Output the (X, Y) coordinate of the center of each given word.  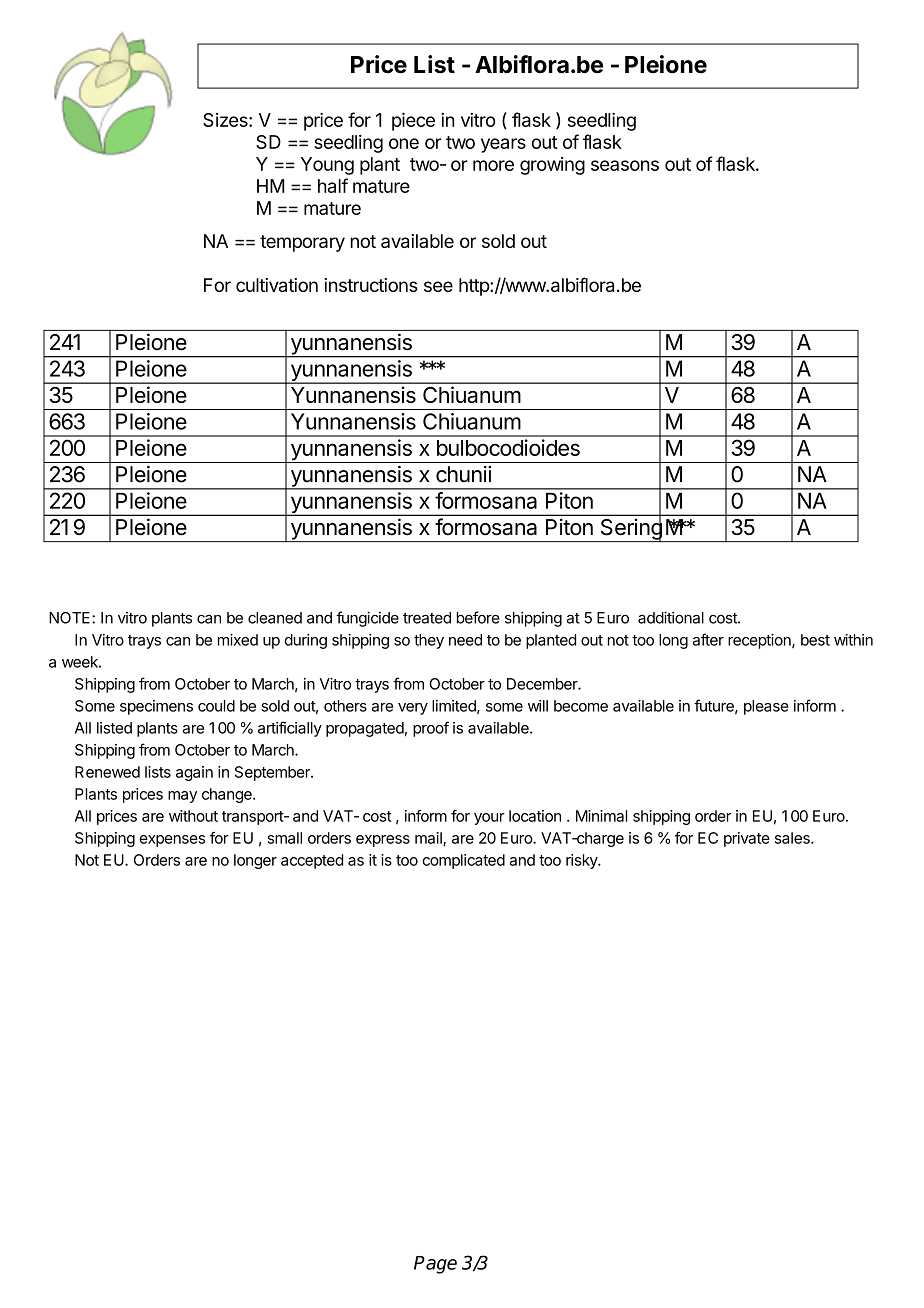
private (747, 839)
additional (671, 617)
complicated (463, 861)
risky (582, 861)
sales (793, 838)
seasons (625, 165)
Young (327, 166)
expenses (172, 841)
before (478, 617)
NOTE (71, 618)
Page (435, 1265)
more (493, 165)
